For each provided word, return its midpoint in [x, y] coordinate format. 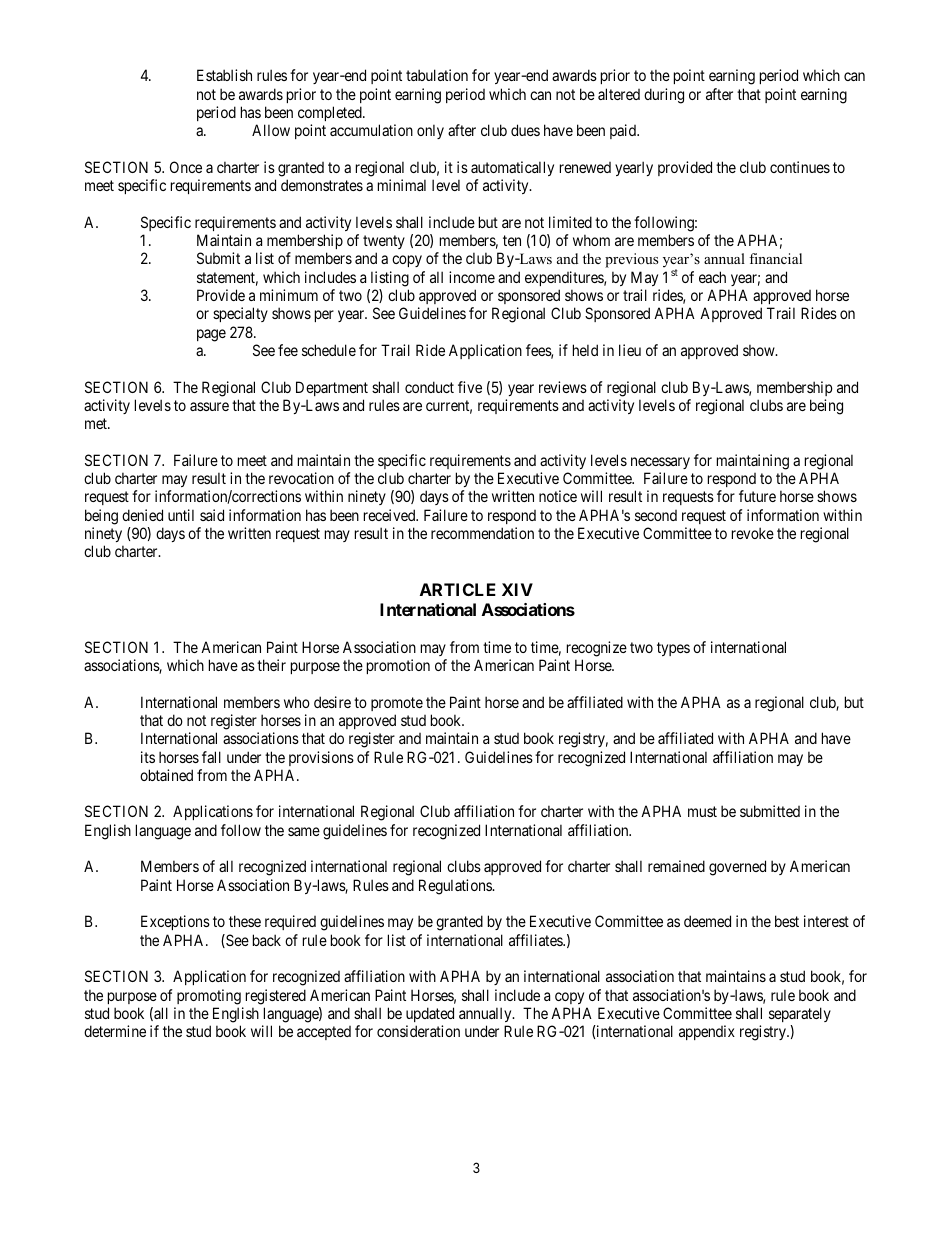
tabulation [437, 75]
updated [430, 1014]
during [664, 96]
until [181, 515]
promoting [209, 997]
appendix [707, 1032]
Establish [224, 75]
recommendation [482, 533]
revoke [753, 533]
